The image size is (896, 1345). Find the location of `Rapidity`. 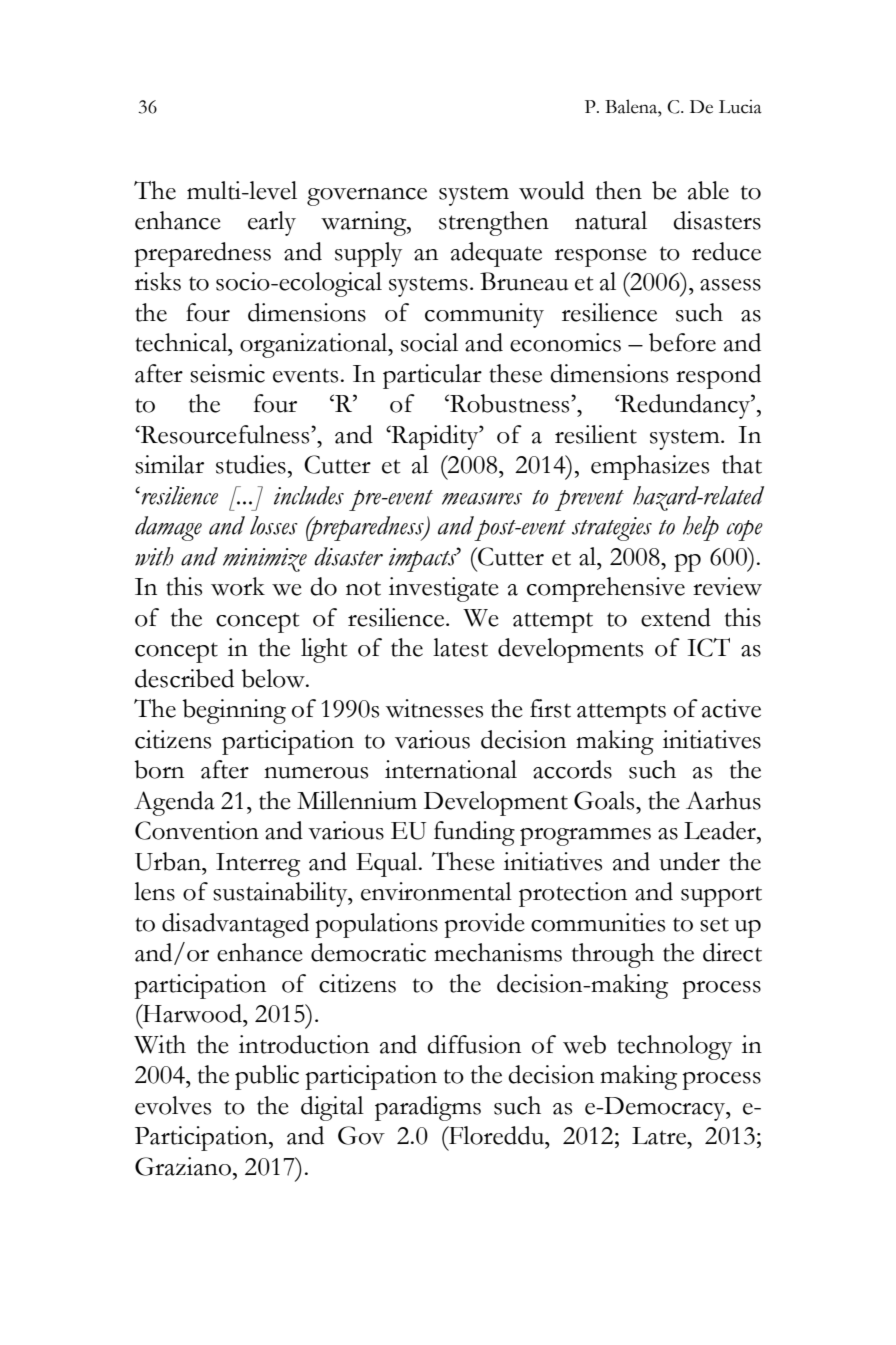

Rapidity is located at coordinates (435, 437).
